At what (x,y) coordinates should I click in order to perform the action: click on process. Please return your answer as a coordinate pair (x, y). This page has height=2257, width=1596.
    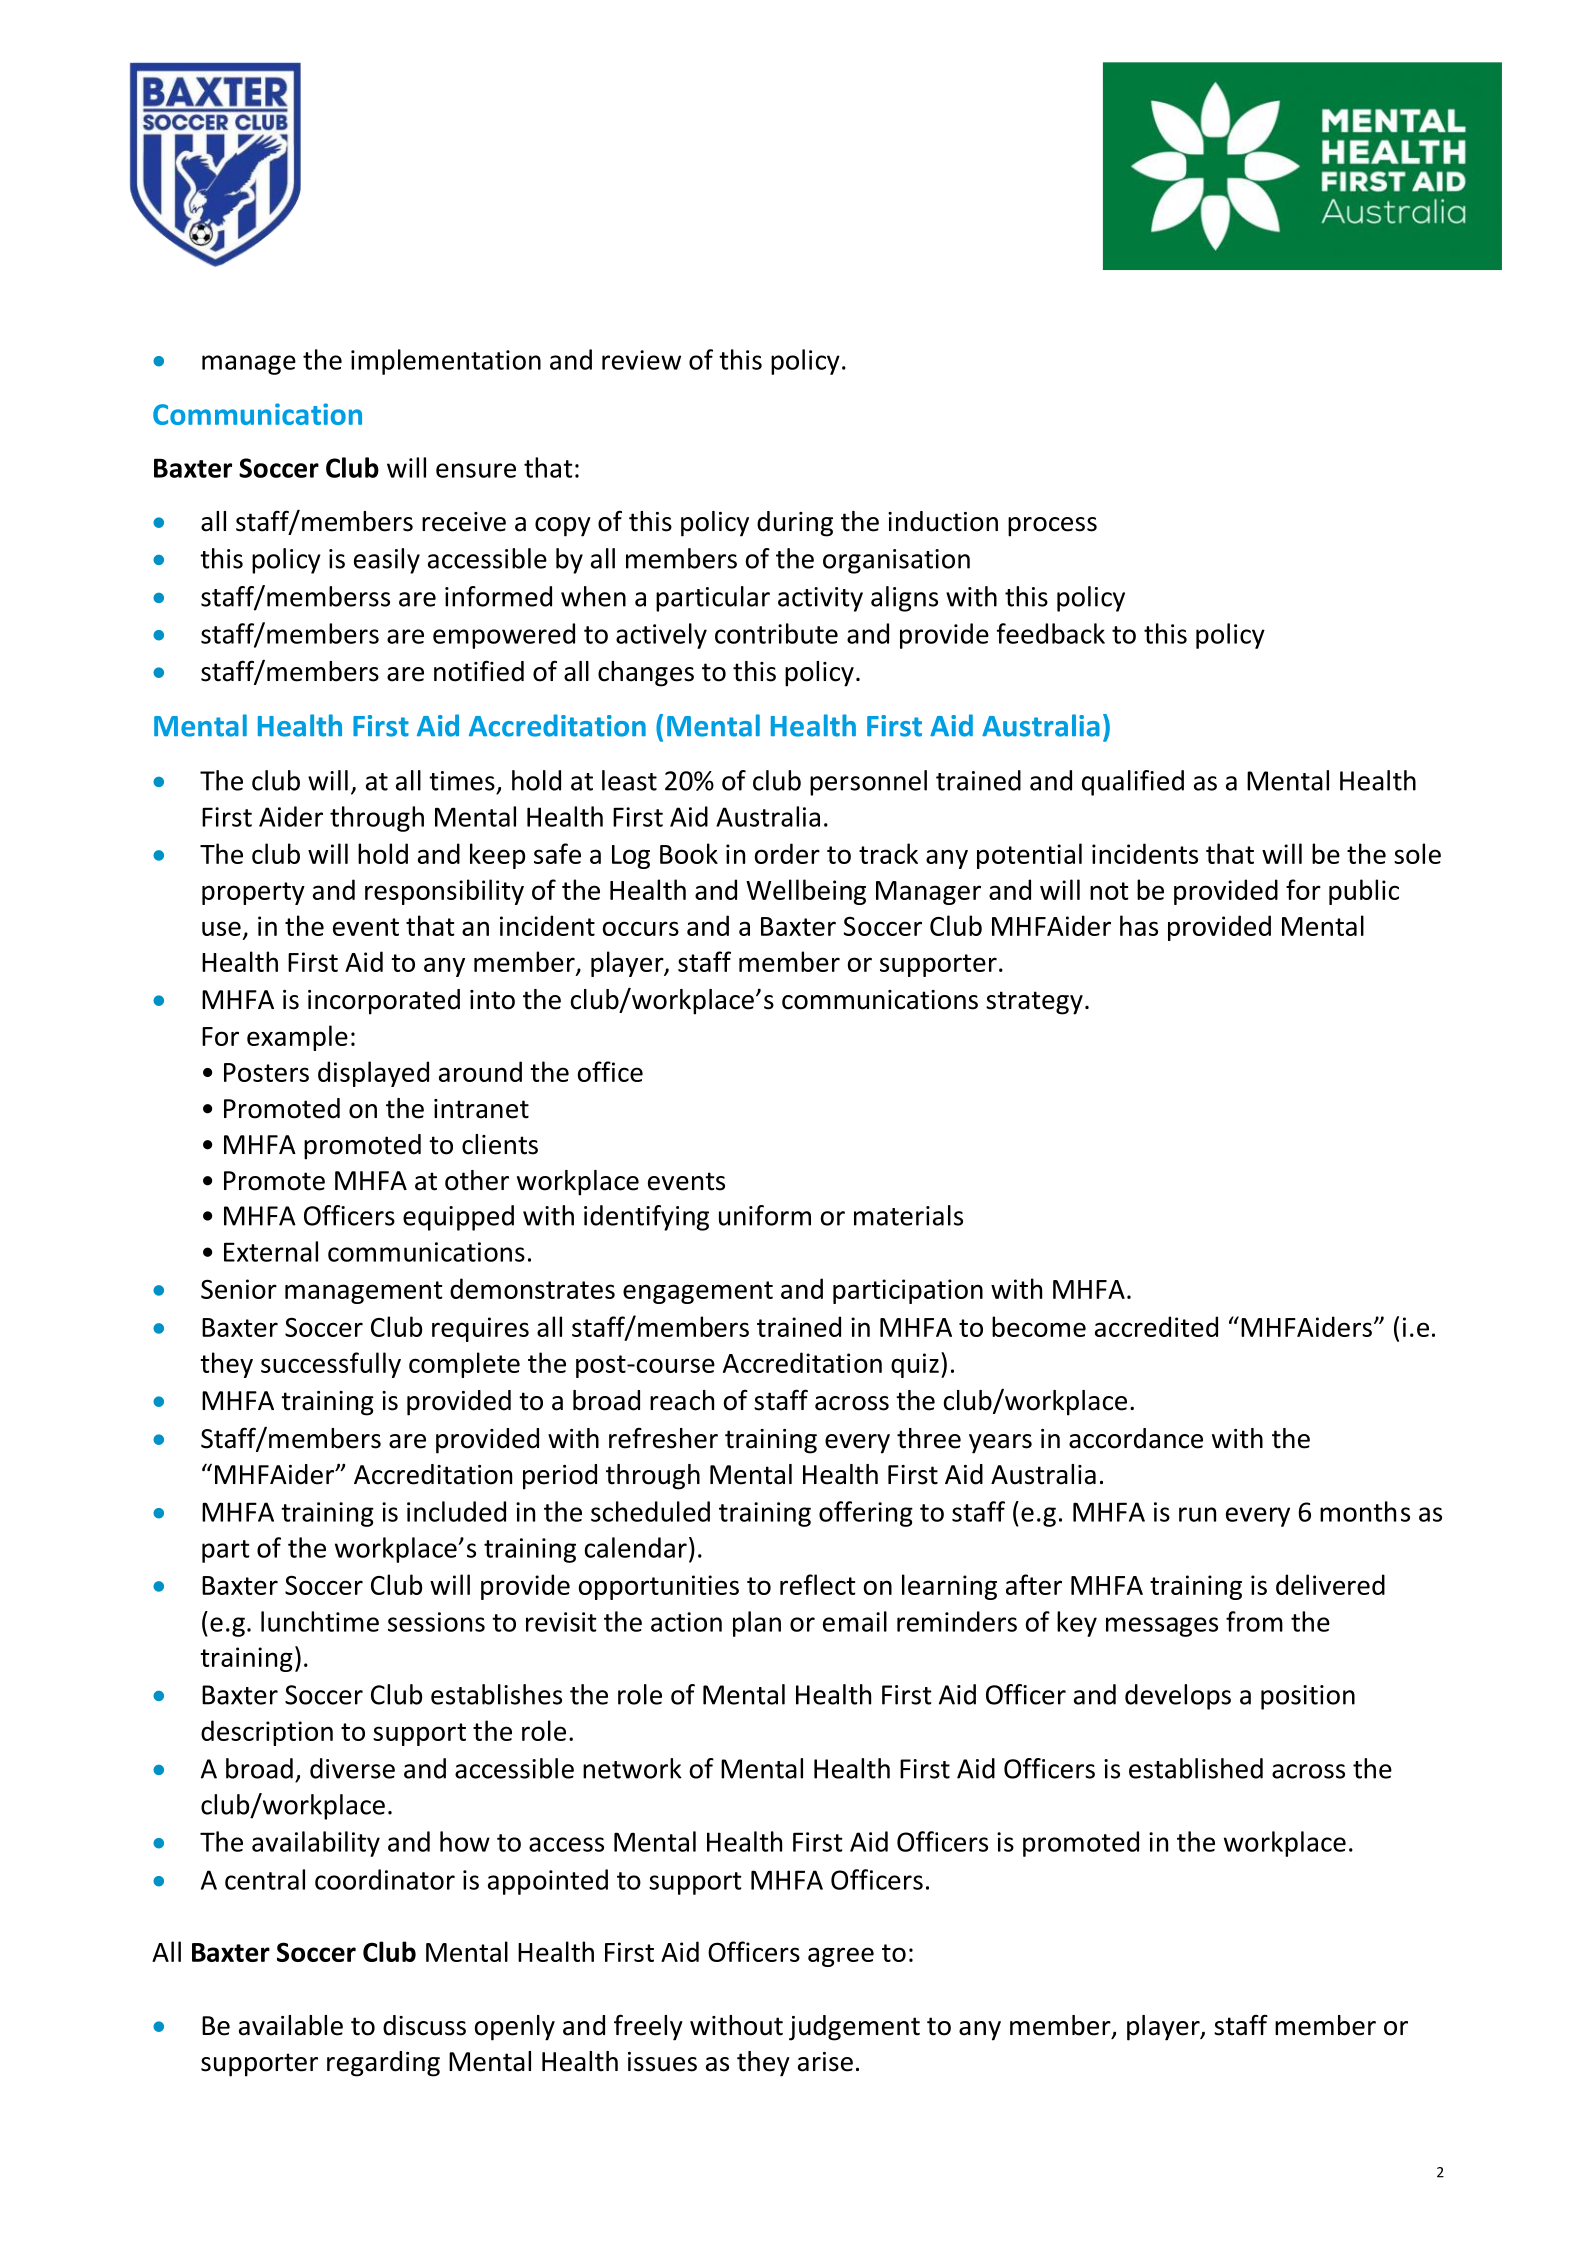
    Looking at the image, I should click on (1052, 527).
